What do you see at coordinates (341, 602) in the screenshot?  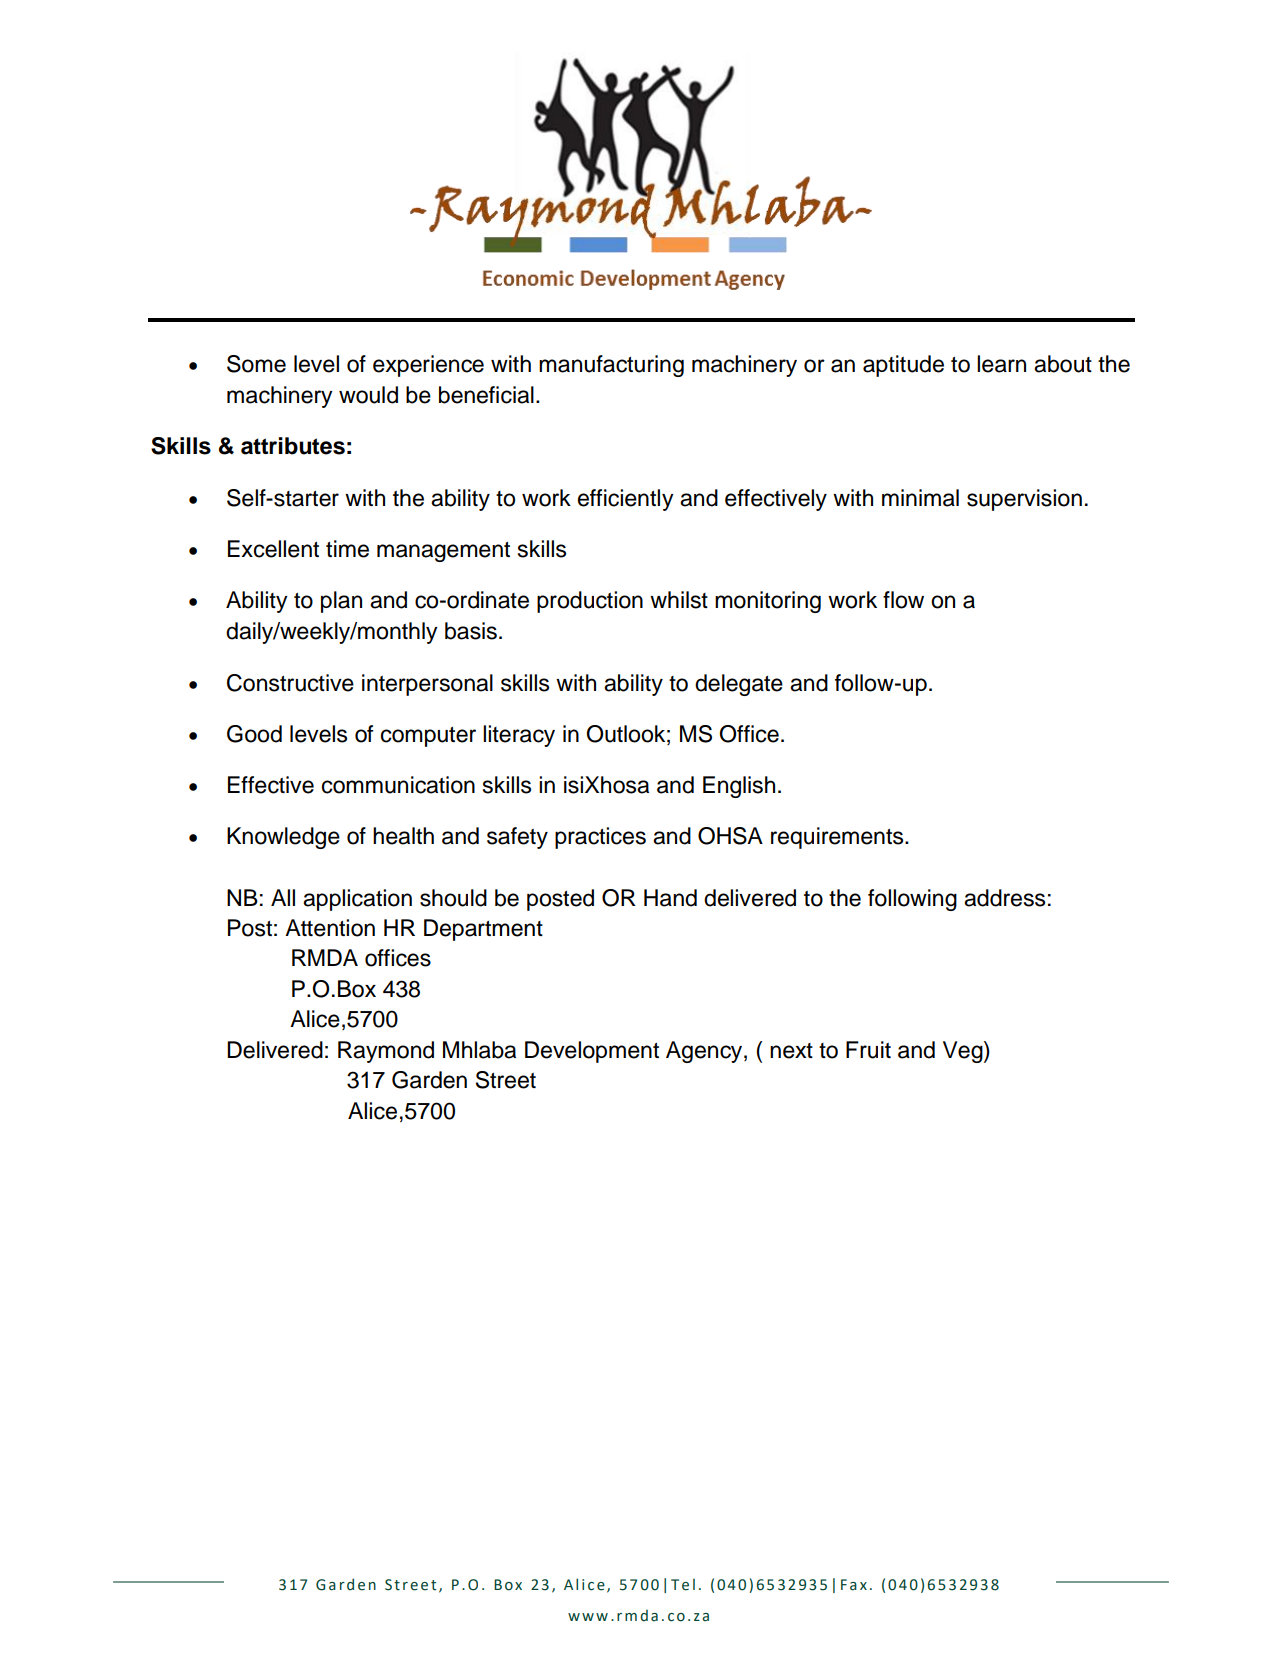 I see `plan` at bounding box center [341, 602].
